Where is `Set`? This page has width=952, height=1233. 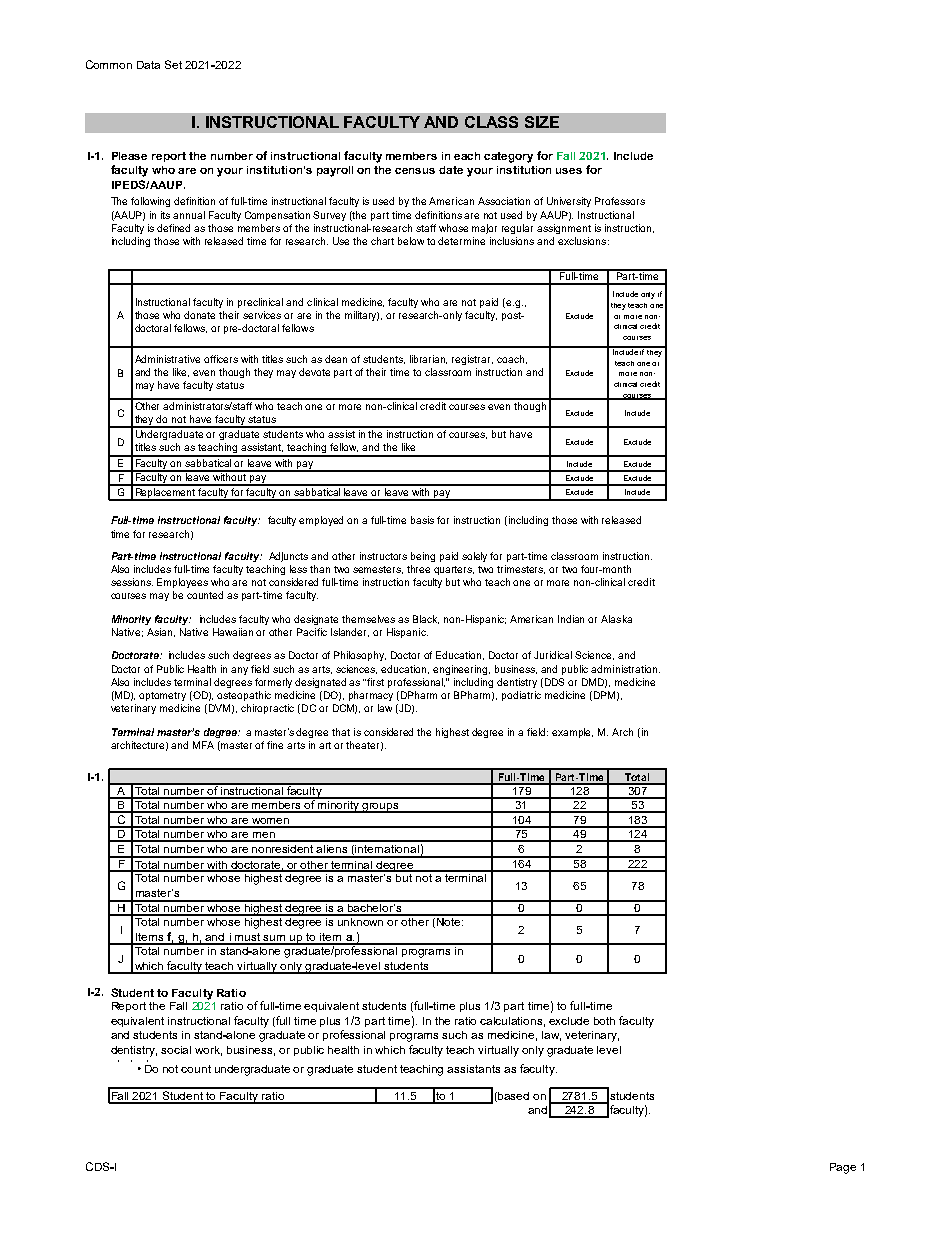
Set is located at coordinates (173, 64).
